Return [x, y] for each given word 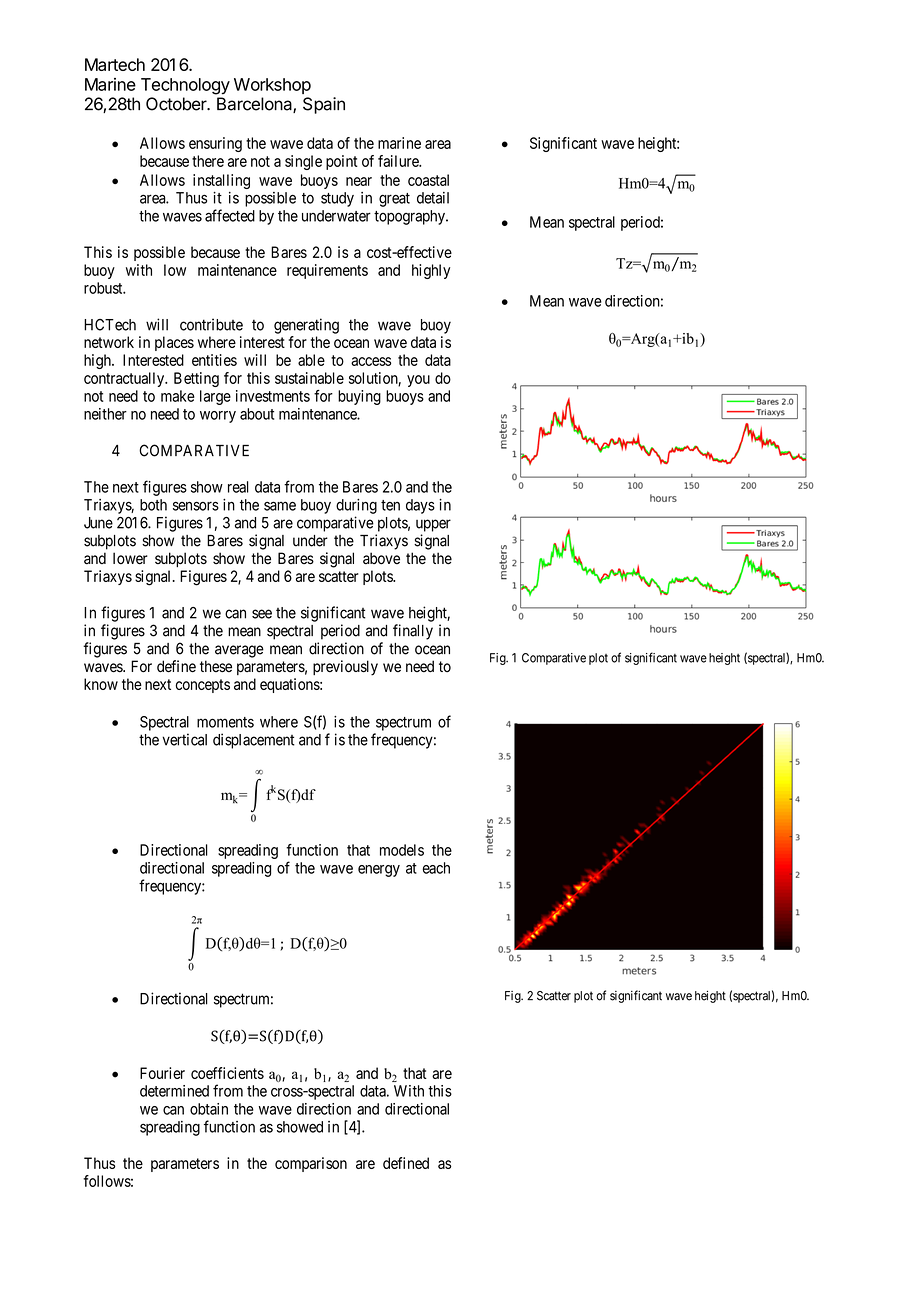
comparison [311, 1164]
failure [399, 161]
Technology [185, 86]
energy [379, 871]
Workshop [272, 86]
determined [174, 1091]
